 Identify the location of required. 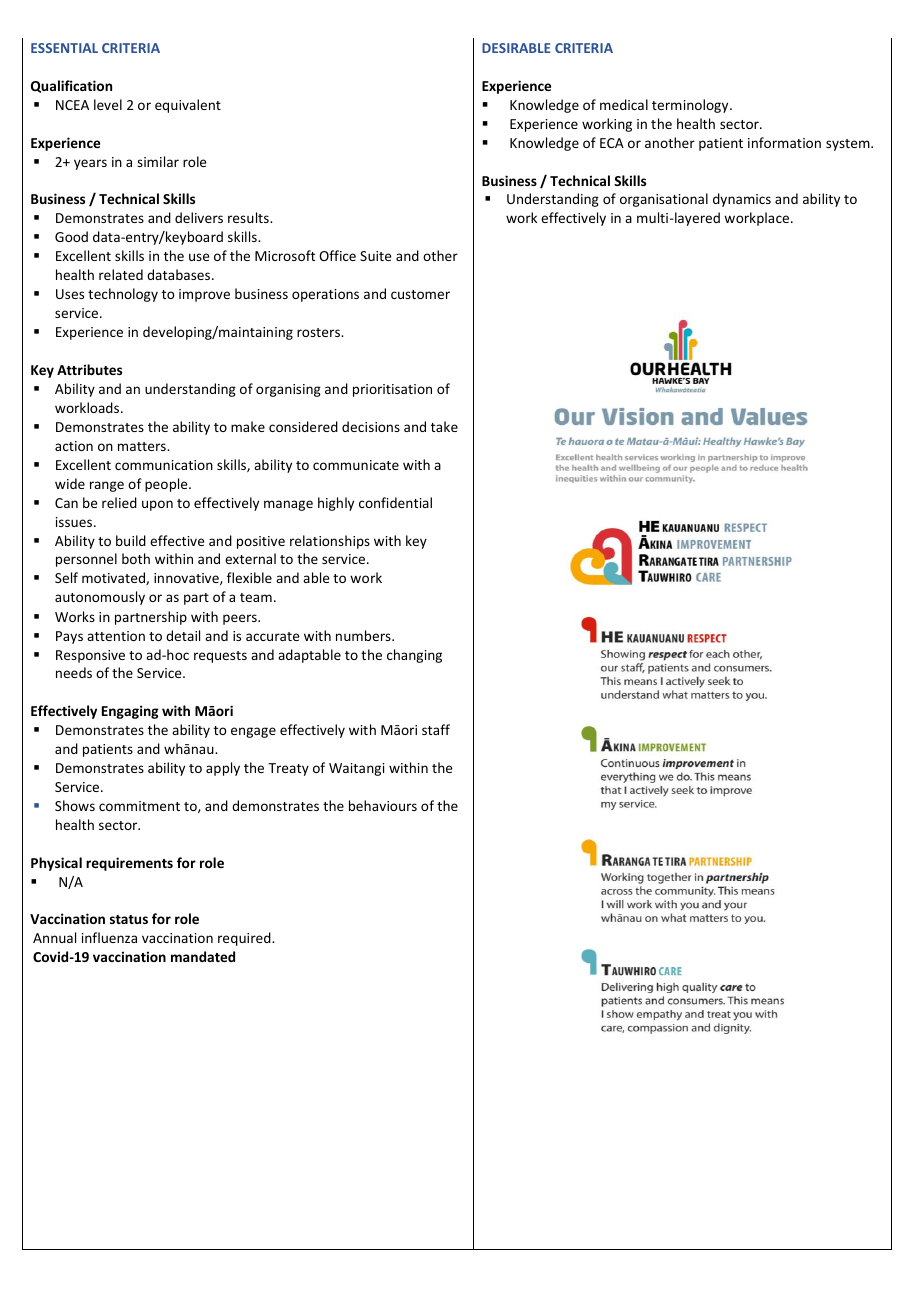
(245, 939).
